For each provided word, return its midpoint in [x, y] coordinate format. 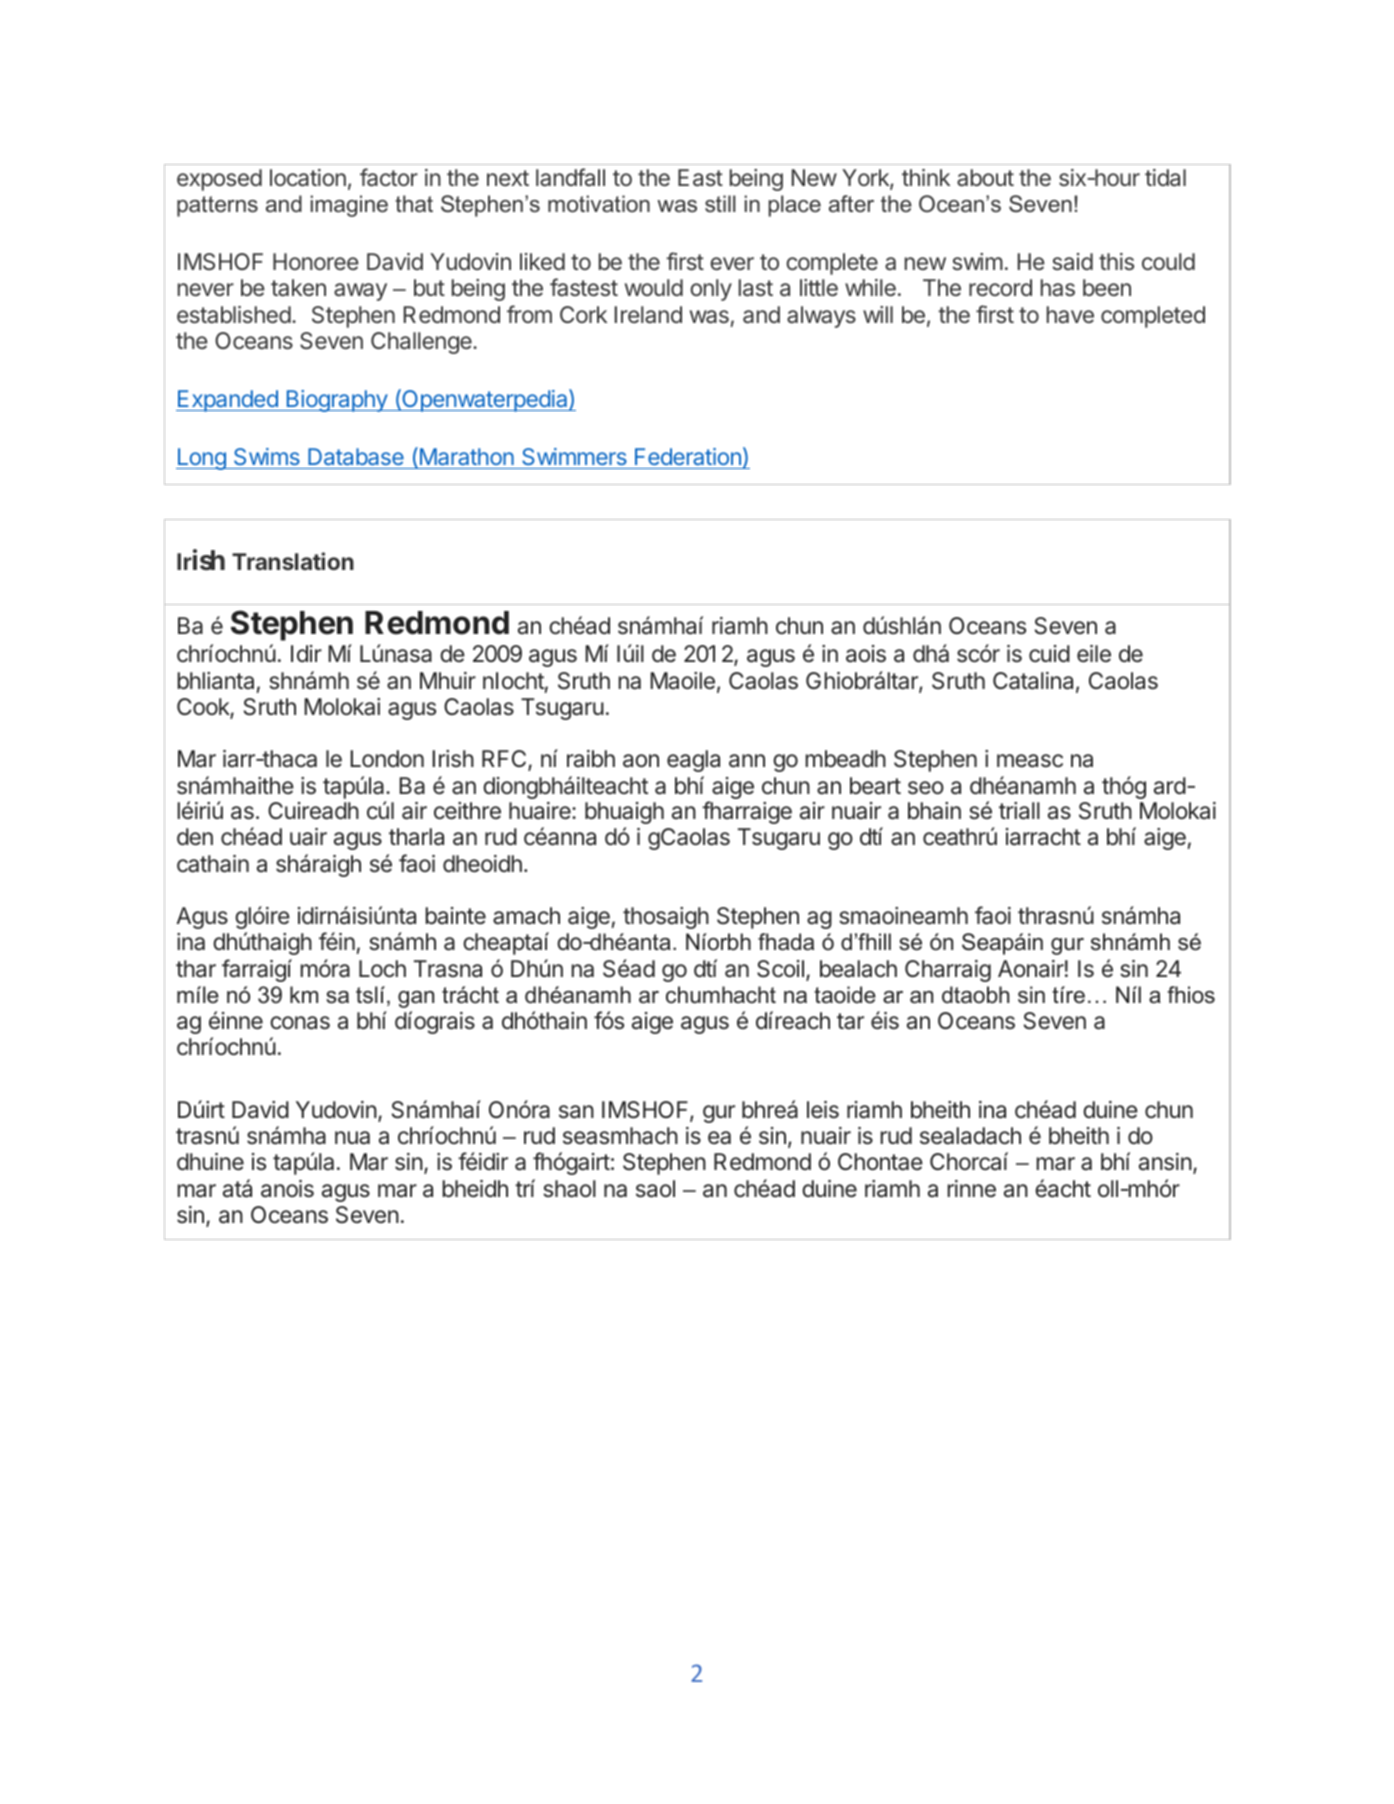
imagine [349, 206]
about [985, 178]
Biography [336, 401]
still [720, 204]
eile [1094, 654]
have [1070, 315]
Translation [293, 561]
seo [926, 788]
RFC [505, 760]
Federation [688, 456]
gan [416, 999]
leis [823, 1110]
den [195, 837]
